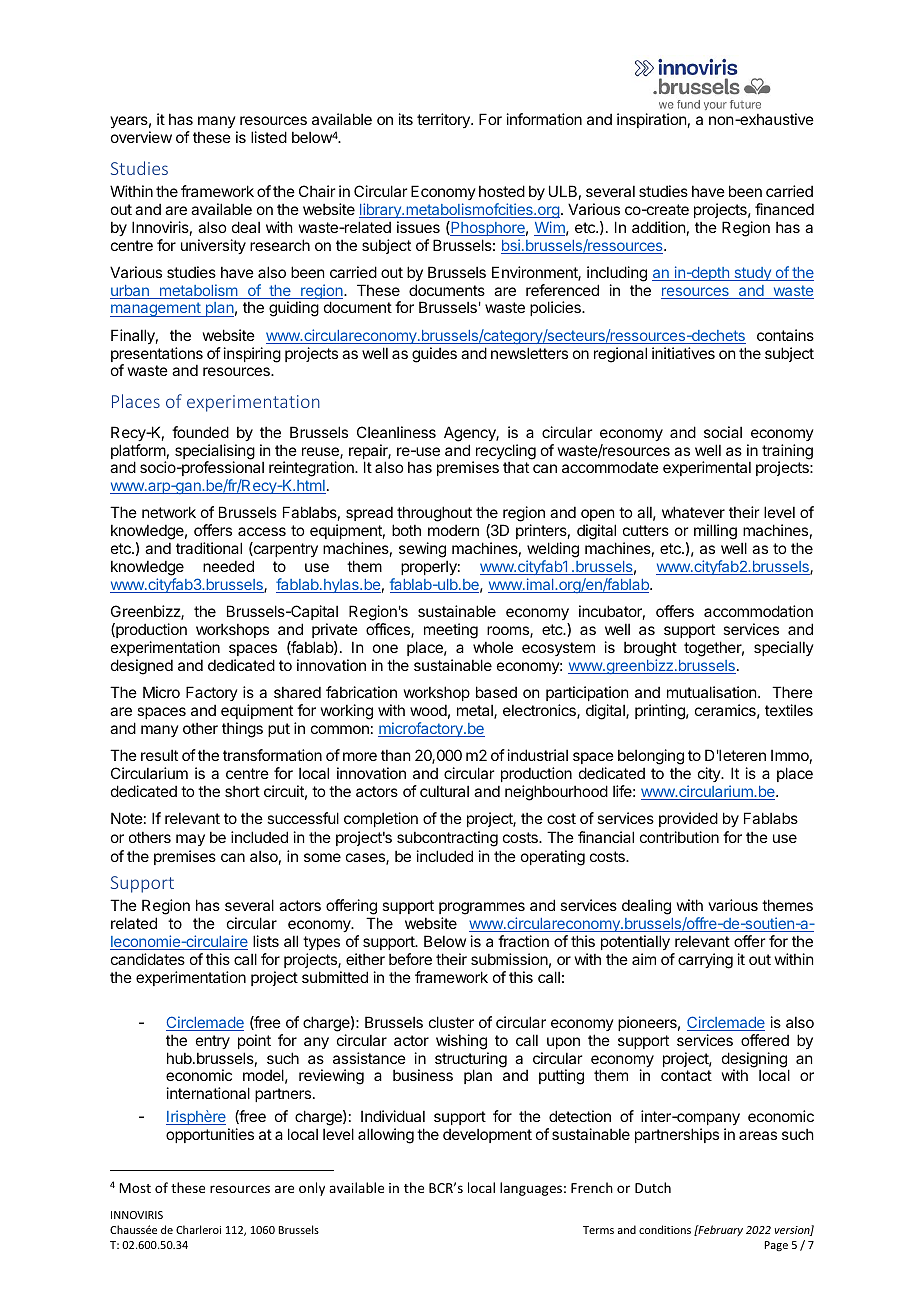  What do you see at coordinates (784, 209) in the screenshot?
I see `financed` at bounding box center [784, 209].
